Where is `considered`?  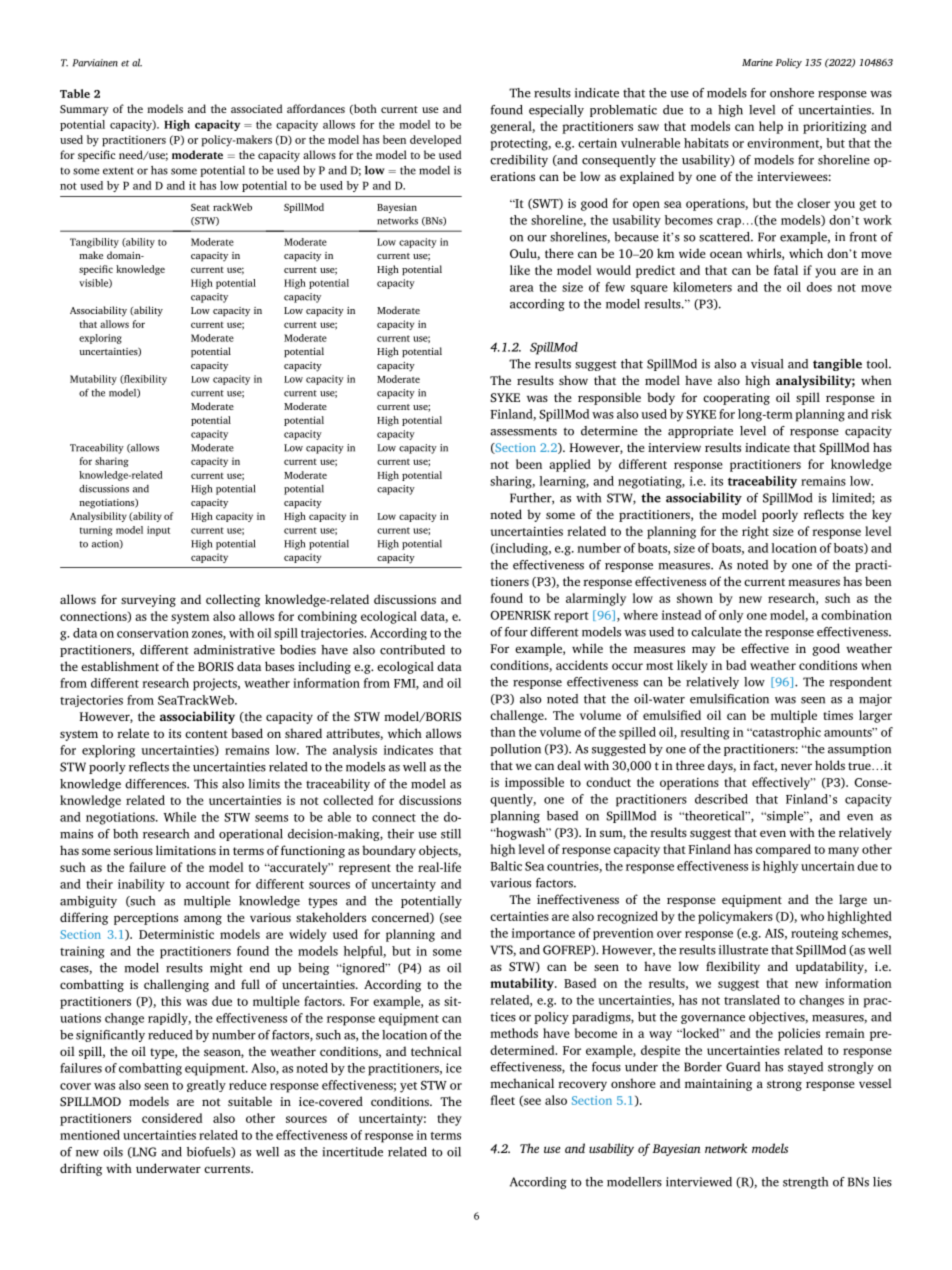
considered is located at coordinates (172, 1118).
